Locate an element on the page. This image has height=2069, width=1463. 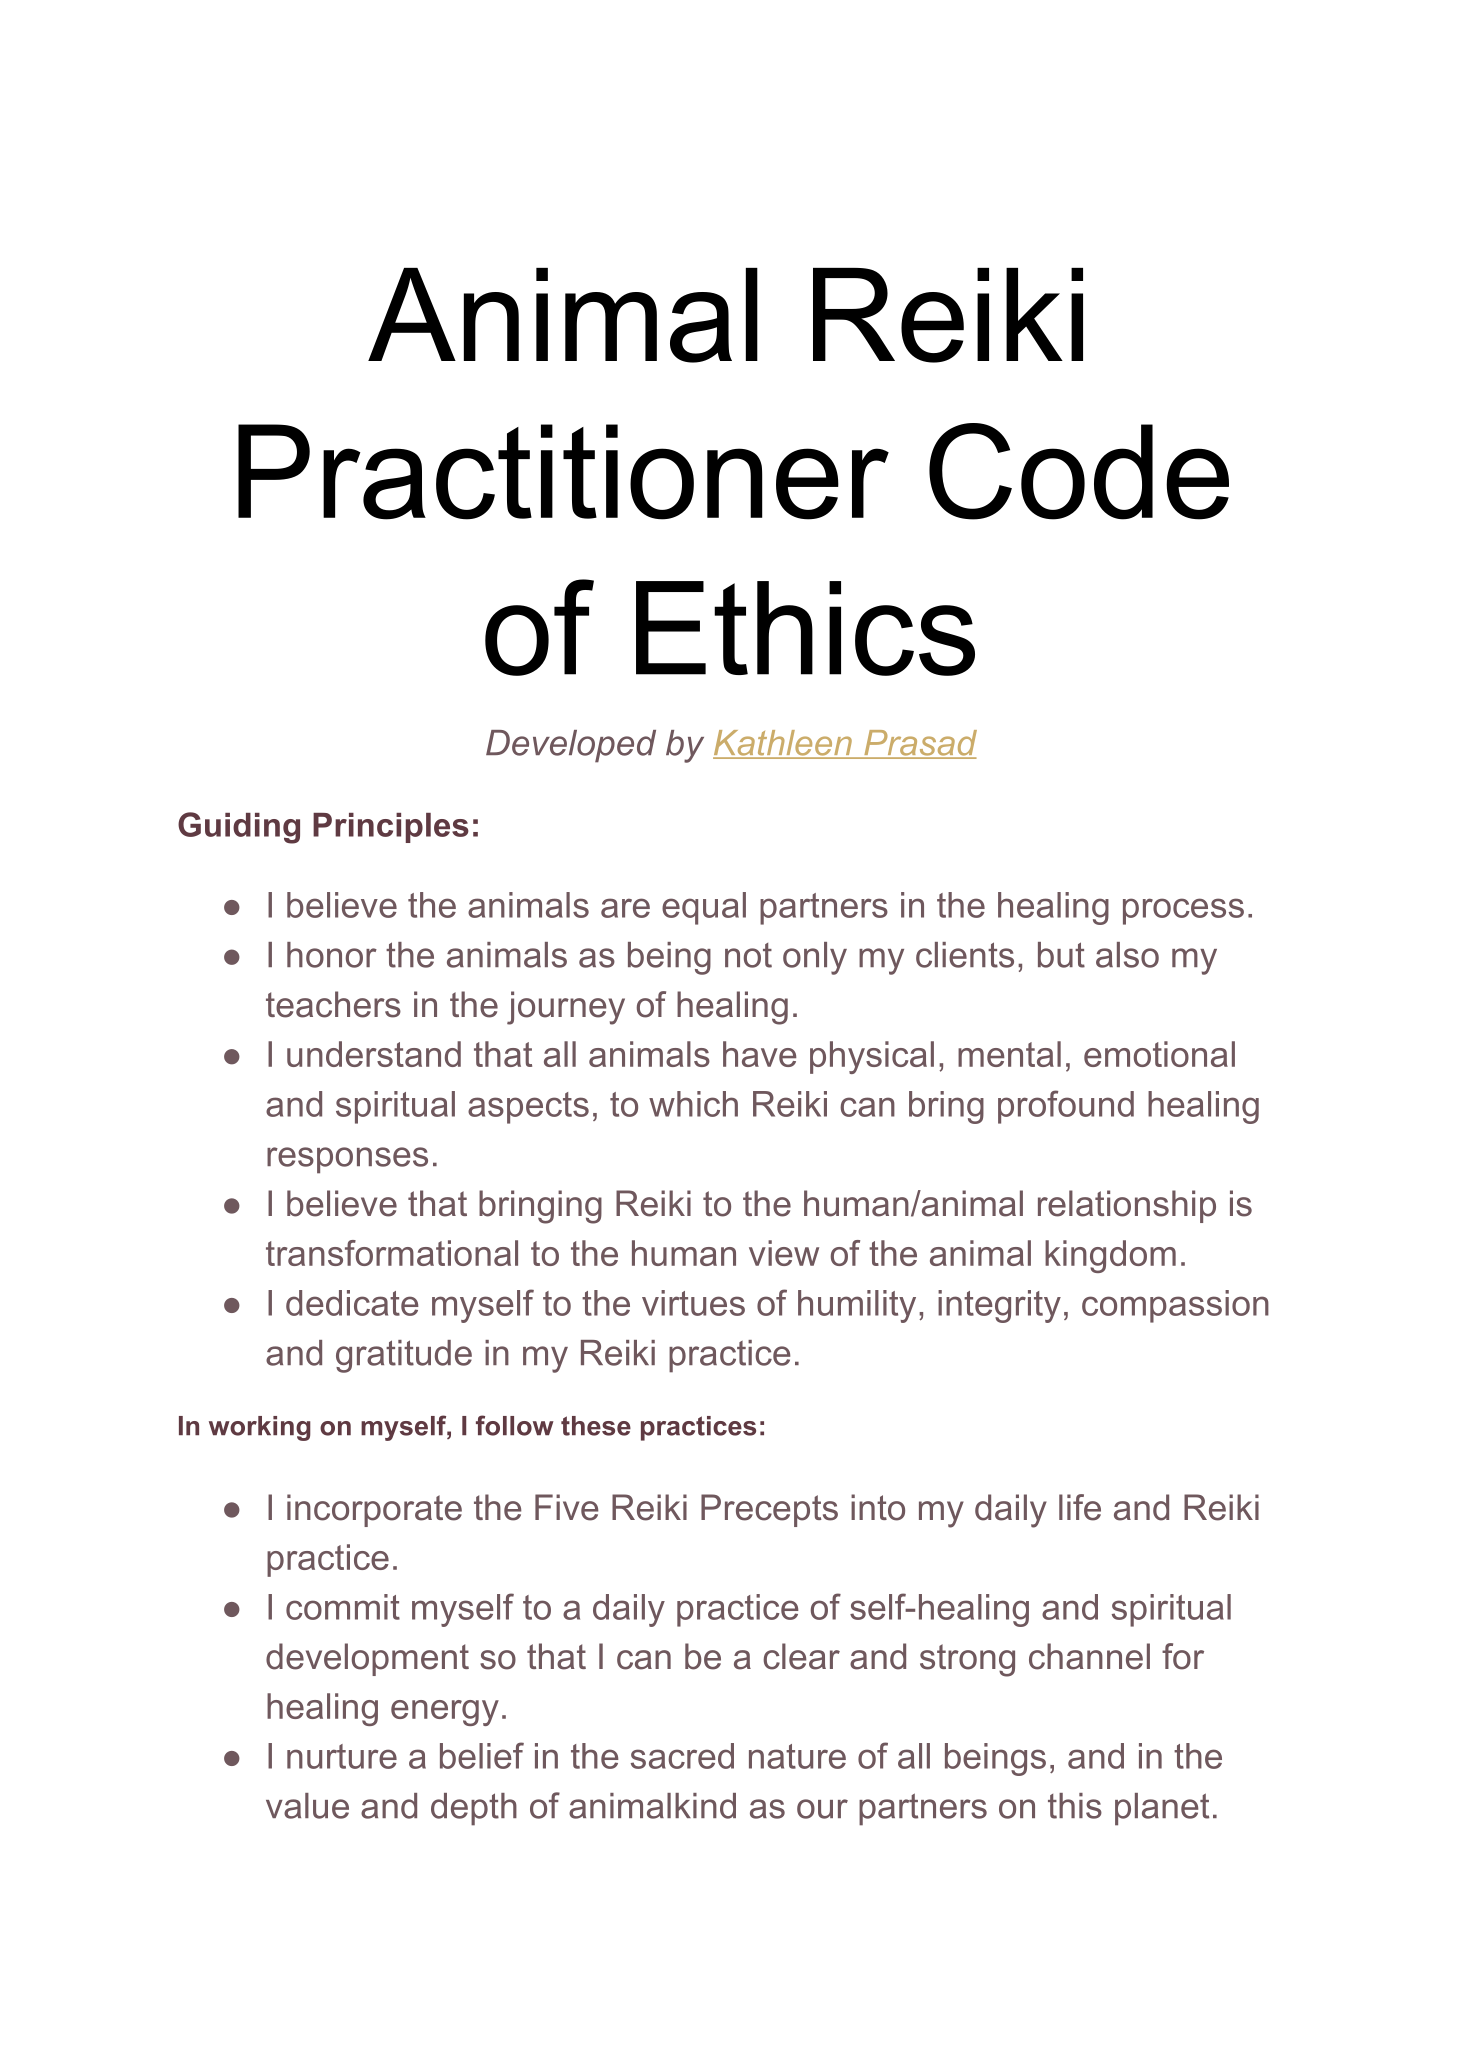
Code is located at coordinates (1079, 471).
